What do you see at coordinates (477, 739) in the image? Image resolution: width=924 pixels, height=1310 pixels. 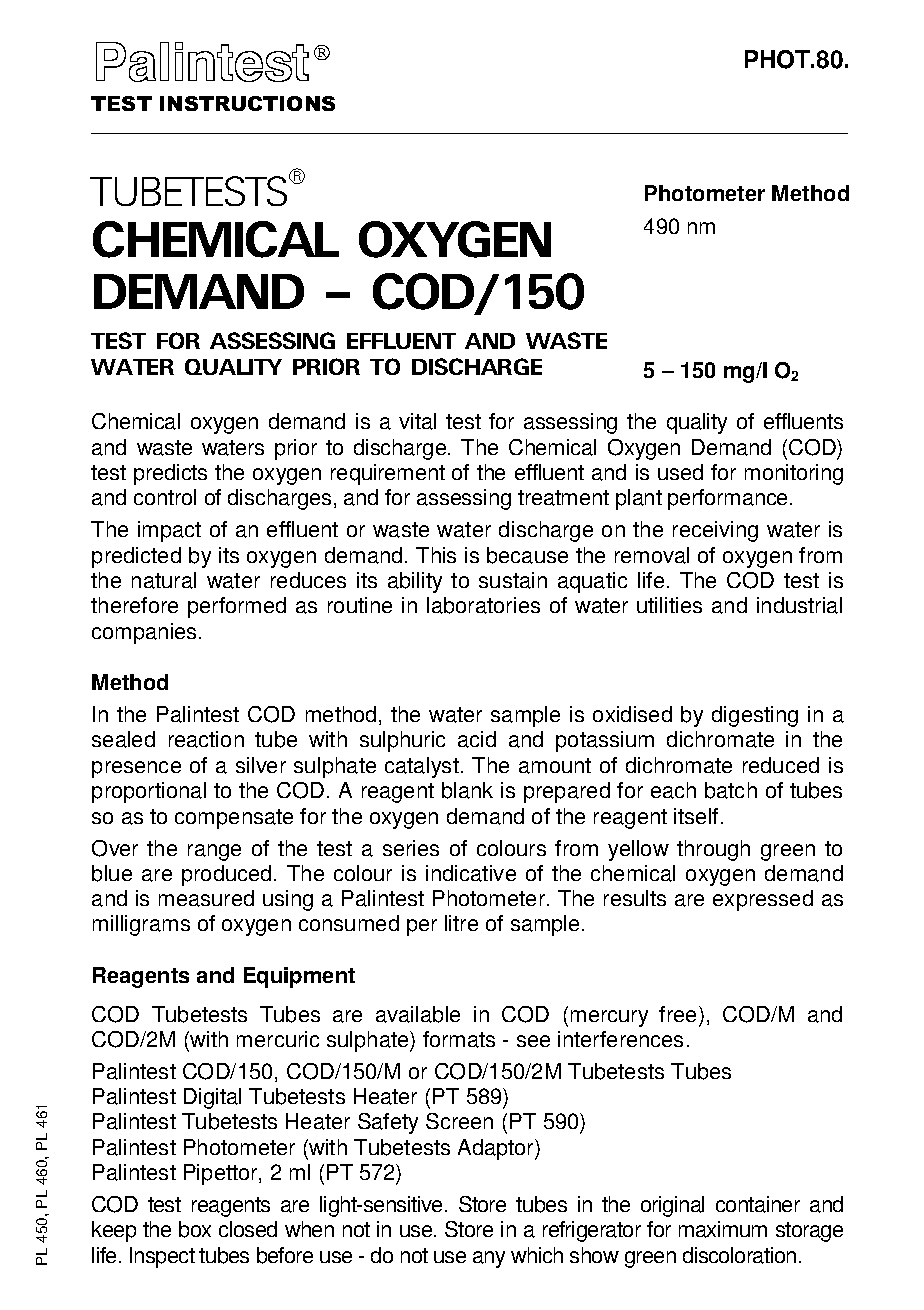 I see `acid` at bounding box center [477, 739].
